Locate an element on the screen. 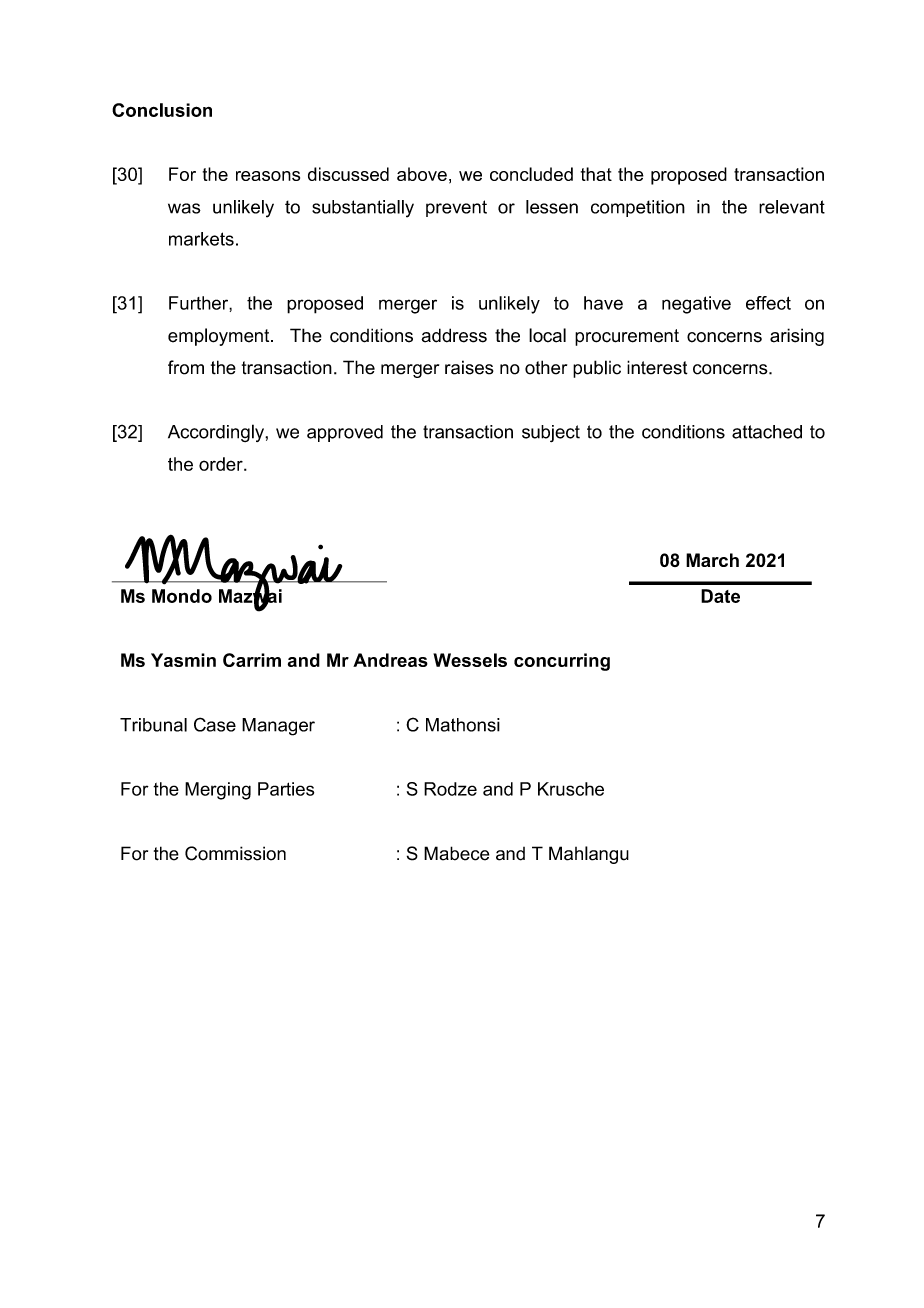  above is located at coordinates (422, 174).
